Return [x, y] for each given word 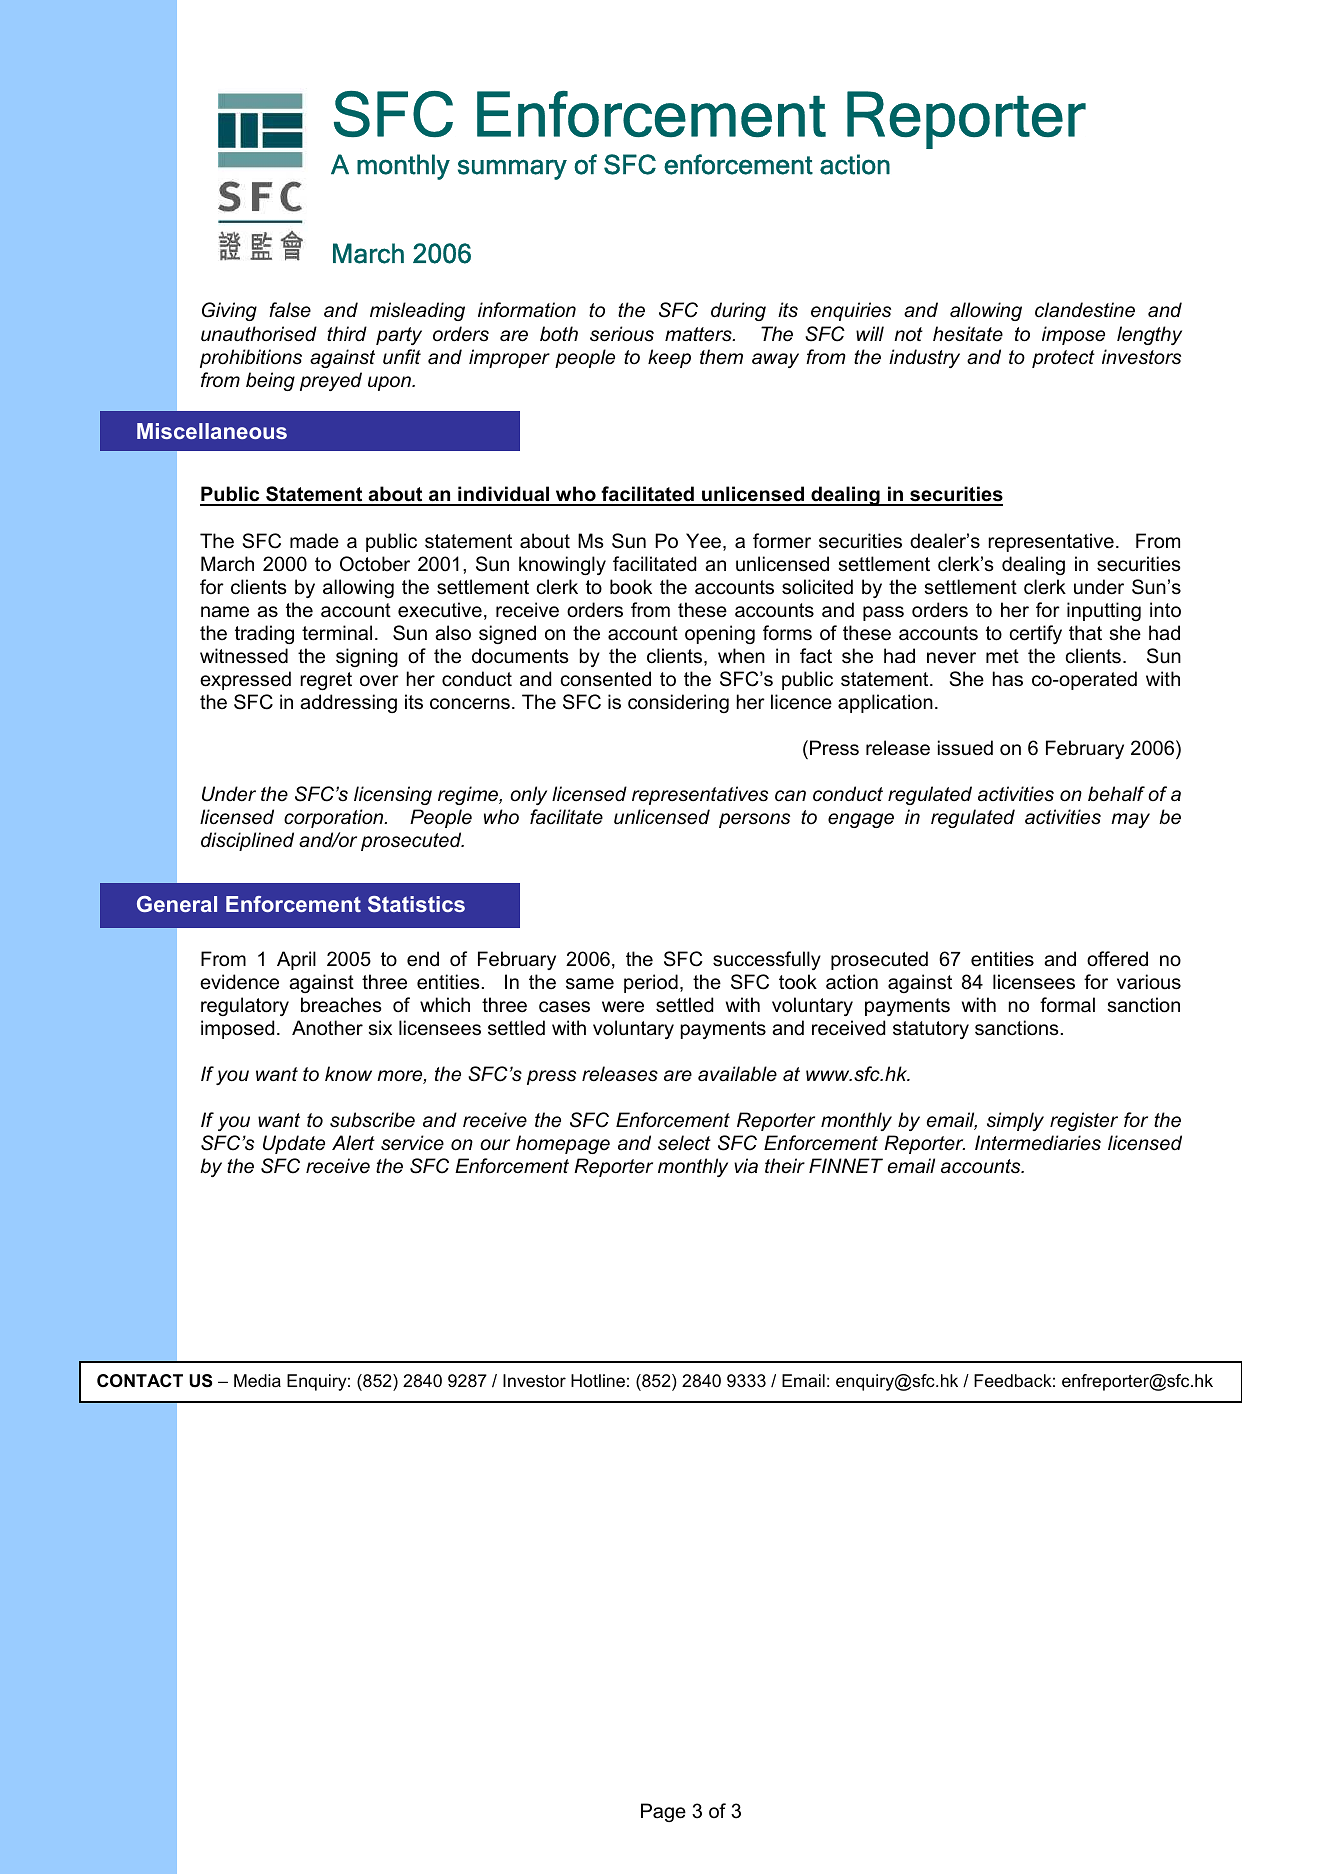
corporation [335, 818]
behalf [1116, 794]
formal [1067, 1005]
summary [512, 169]
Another [327, 1028]
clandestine [1085, 310]
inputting [1104, 611]
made [314, 541]
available [737, 1074]
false [290, 310]
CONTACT [140, 1381]
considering [678, 703]
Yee [705, 542]
